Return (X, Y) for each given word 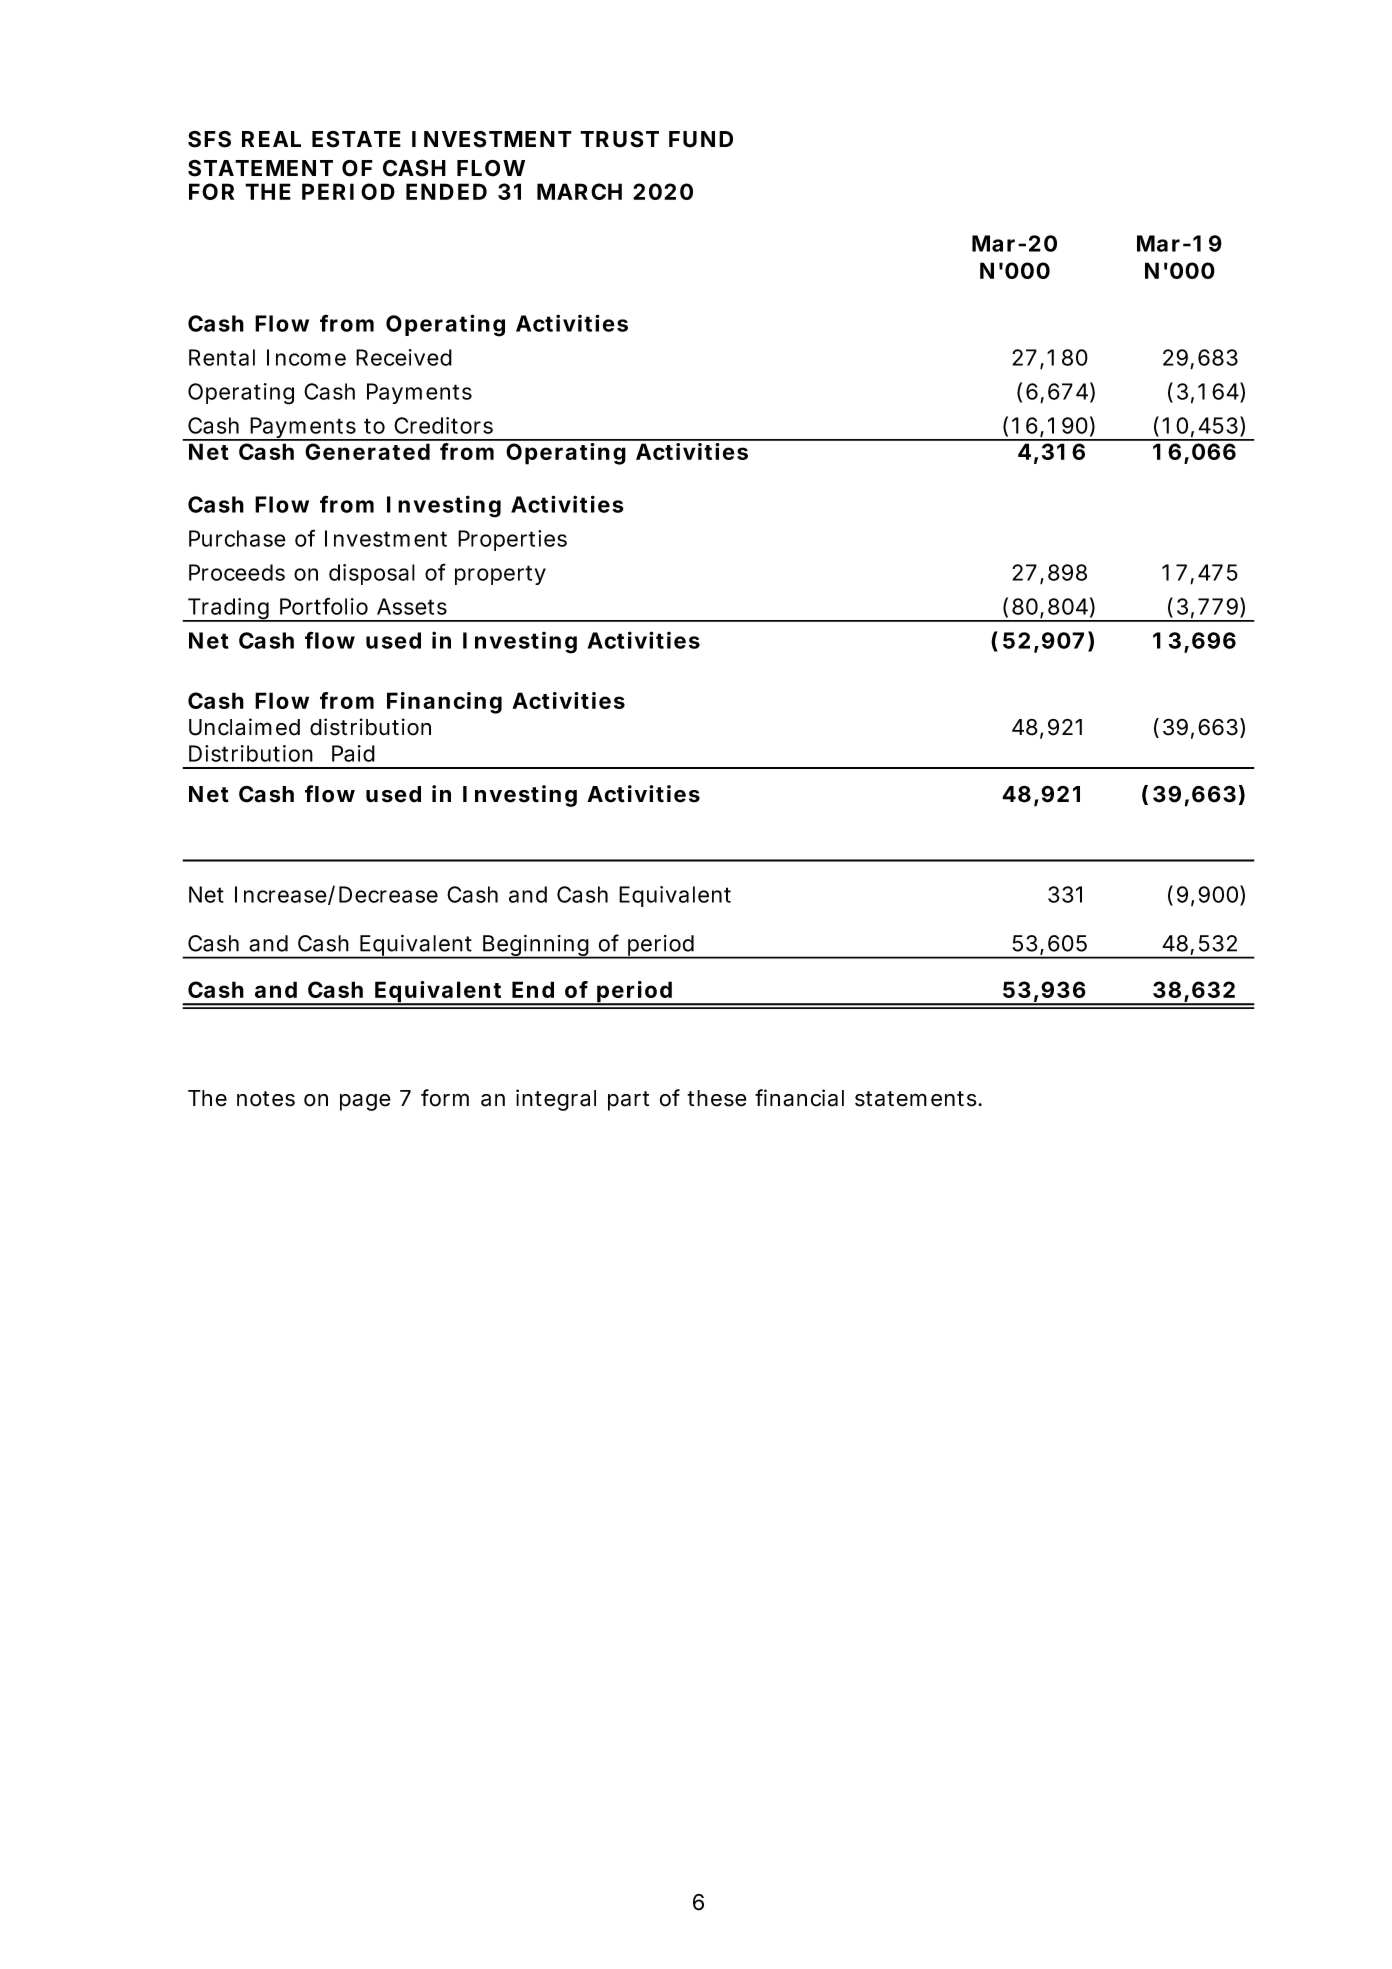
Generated (367, 451)
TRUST (619, 139)
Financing (444, 703)
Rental (222, 357)
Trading (231, 610)
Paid (353, 753)
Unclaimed (244, 727)
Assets (412, 606)
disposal (372, 574)
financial (799, 1098)
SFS (209, 139)
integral (556, 1100)
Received (404, 357)
